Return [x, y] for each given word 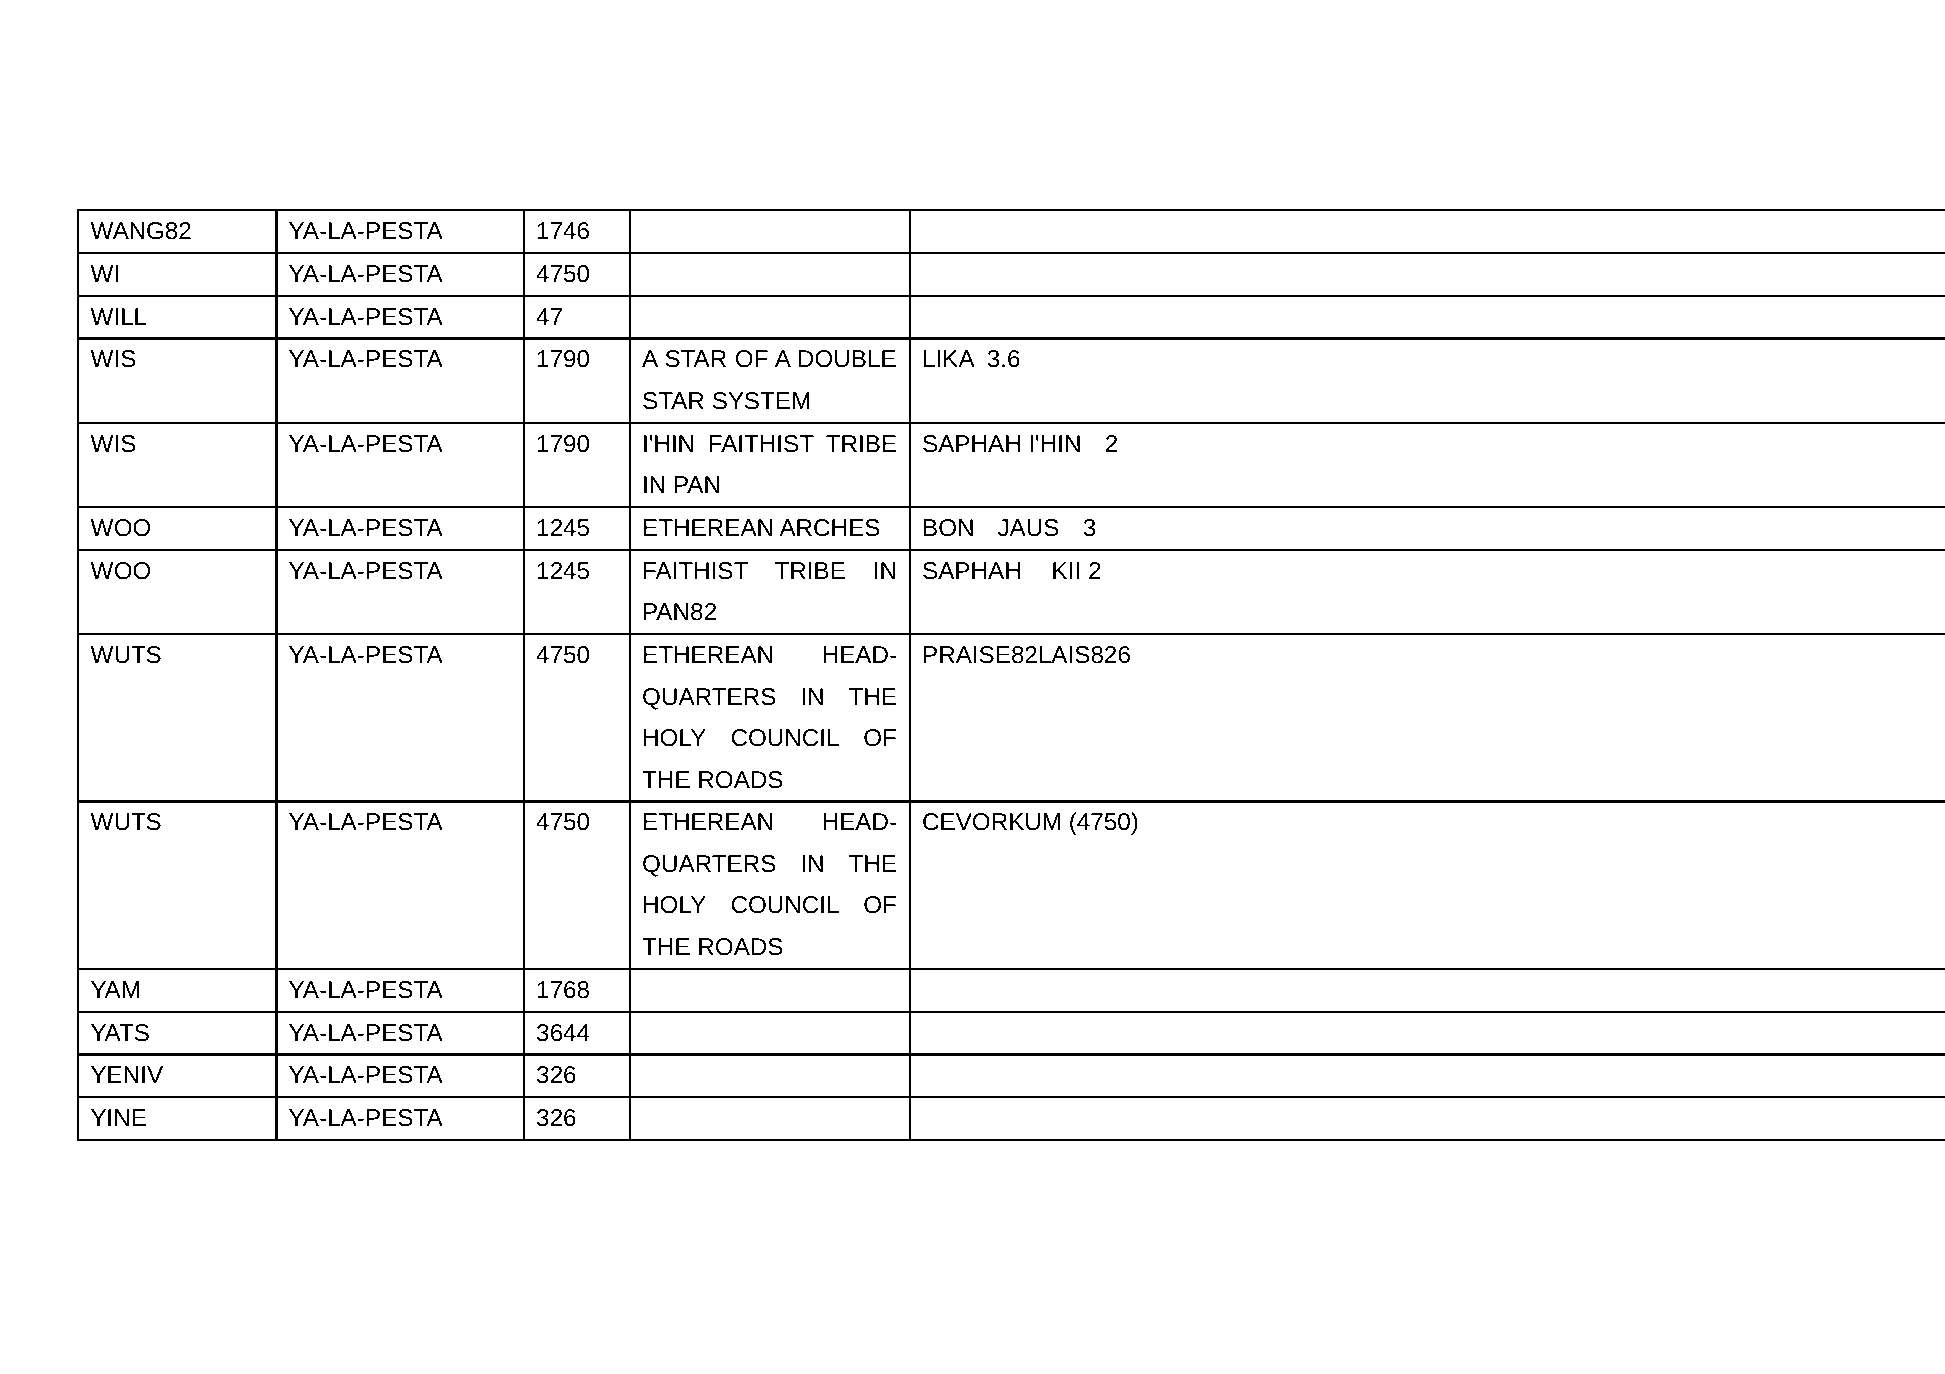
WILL [118, 316]
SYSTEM [761, 401]
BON [948, 528]
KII [1066, 570]
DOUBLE [847, 359]
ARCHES [829, 528]
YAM [115, 989]
